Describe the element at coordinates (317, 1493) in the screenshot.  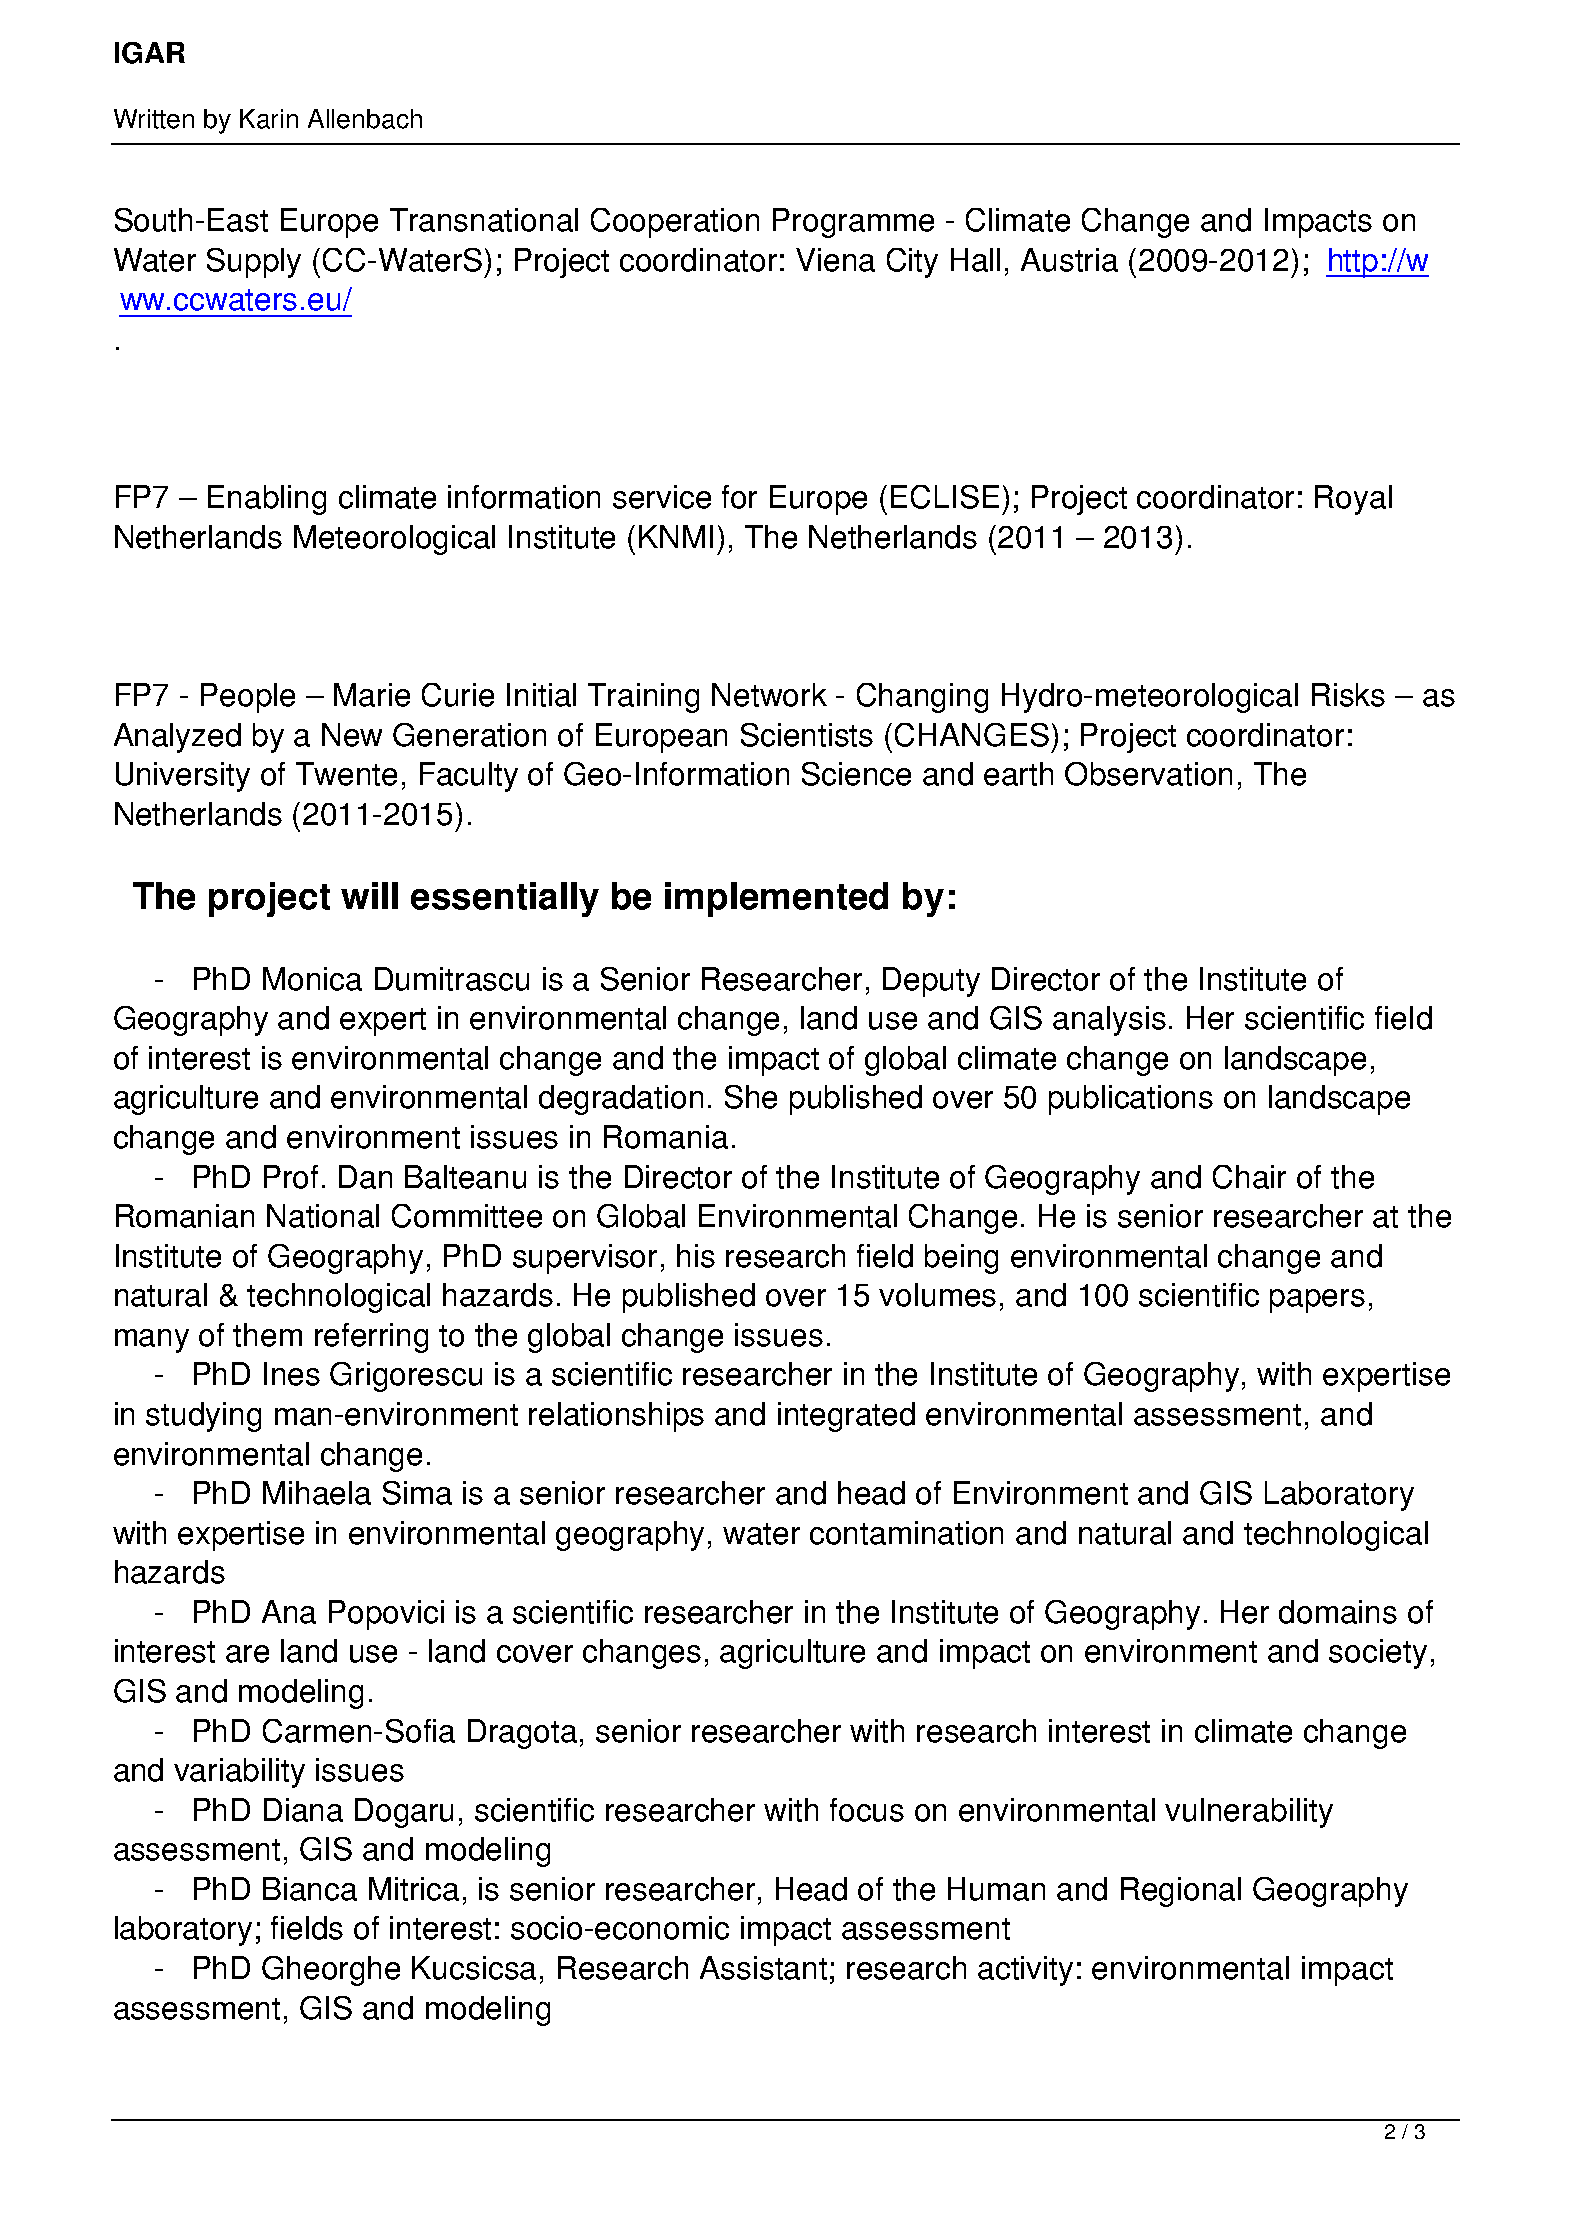
I see `Mihaela` at that location.
